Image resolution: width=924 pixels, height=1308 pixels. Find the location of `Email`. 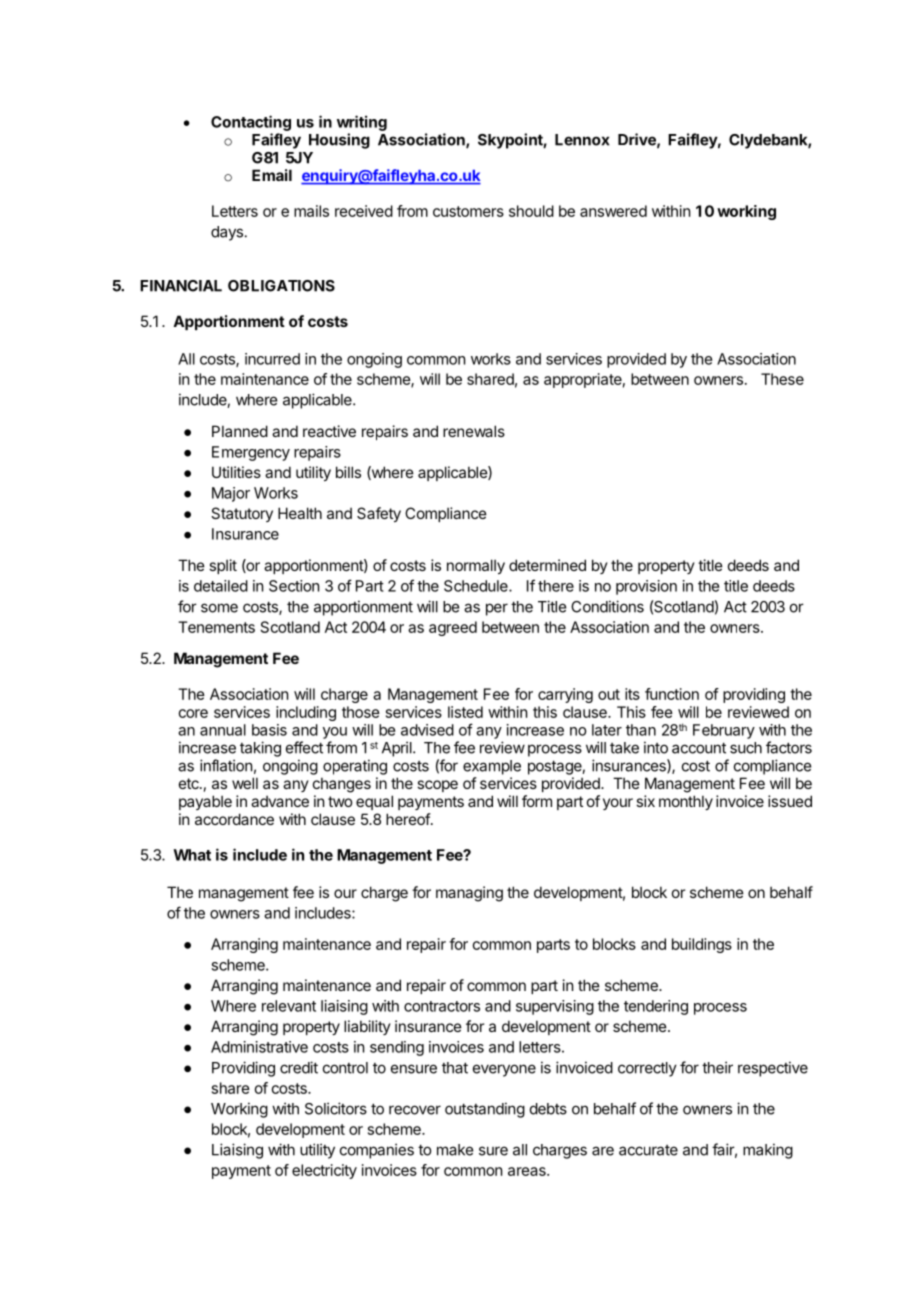

Email is located at coordinates (272, 175).
